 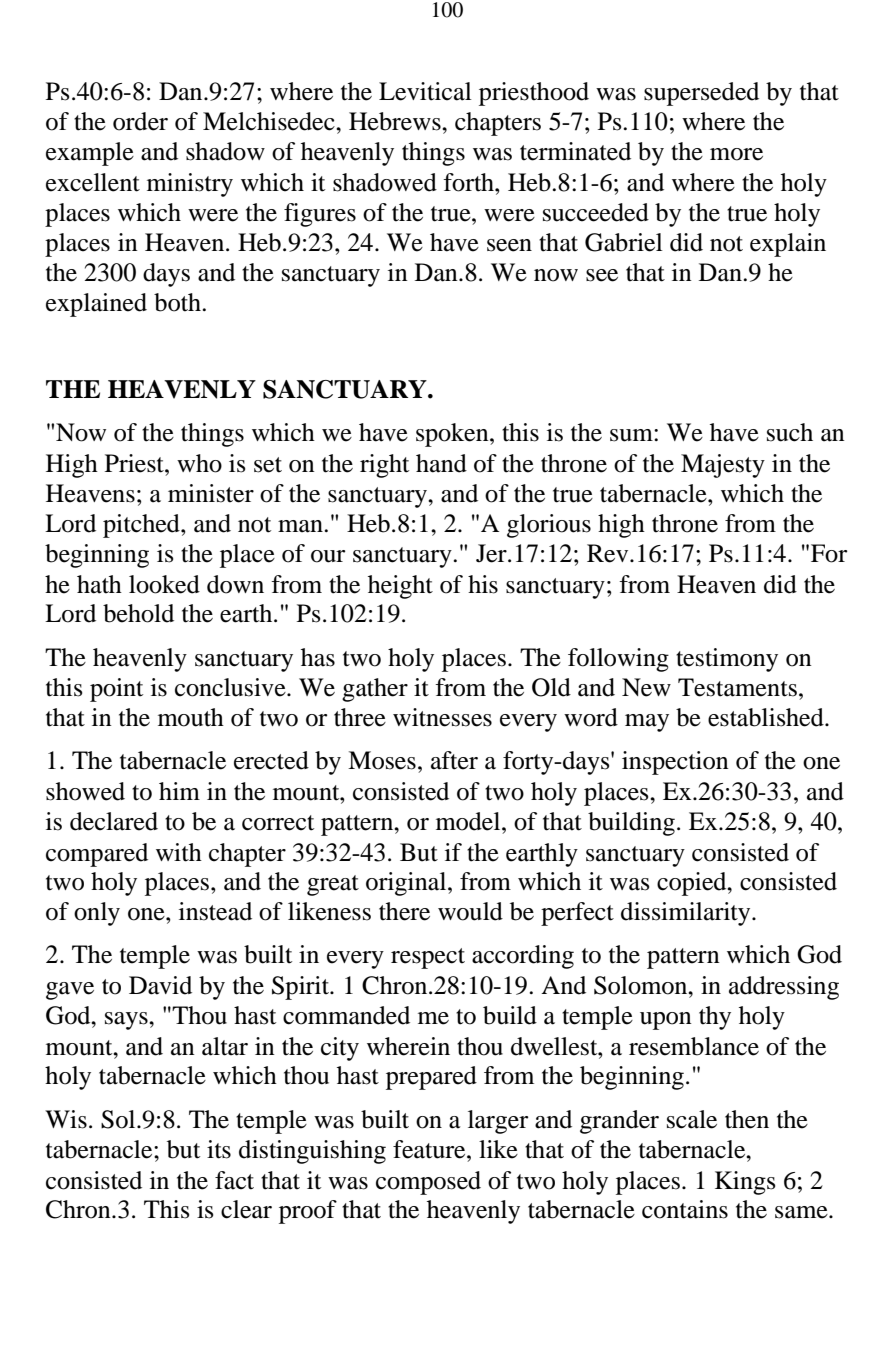 I want to click on Kings, so click(x=745, y=1183).
